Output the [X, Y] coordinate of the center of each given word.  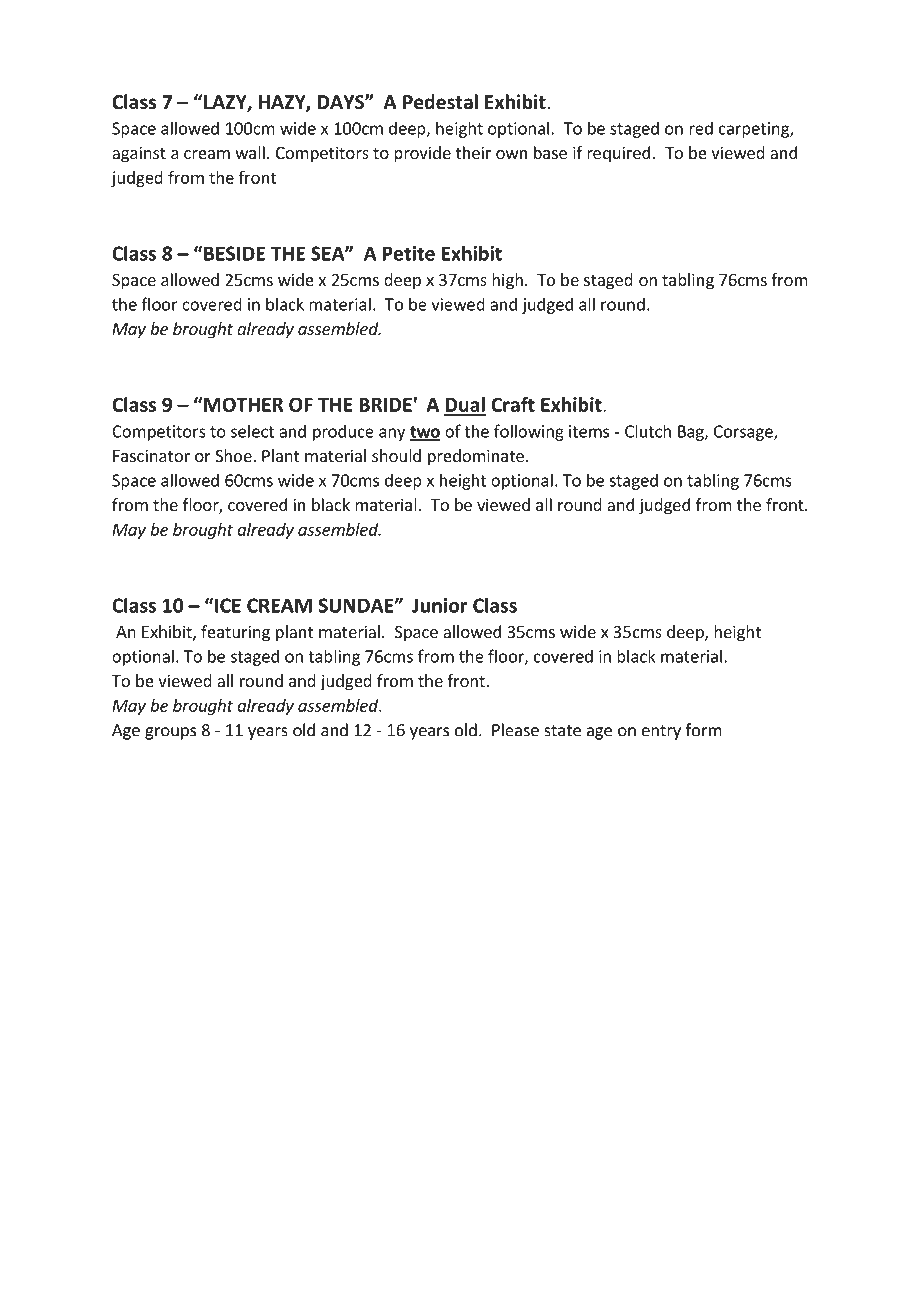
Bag [692, 433]
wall [250, 152]
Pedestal [440, 102]
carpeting [755, 130]
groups [170, 733]
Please [515, 730]
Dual [465, 406]
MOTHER [242, 404]
